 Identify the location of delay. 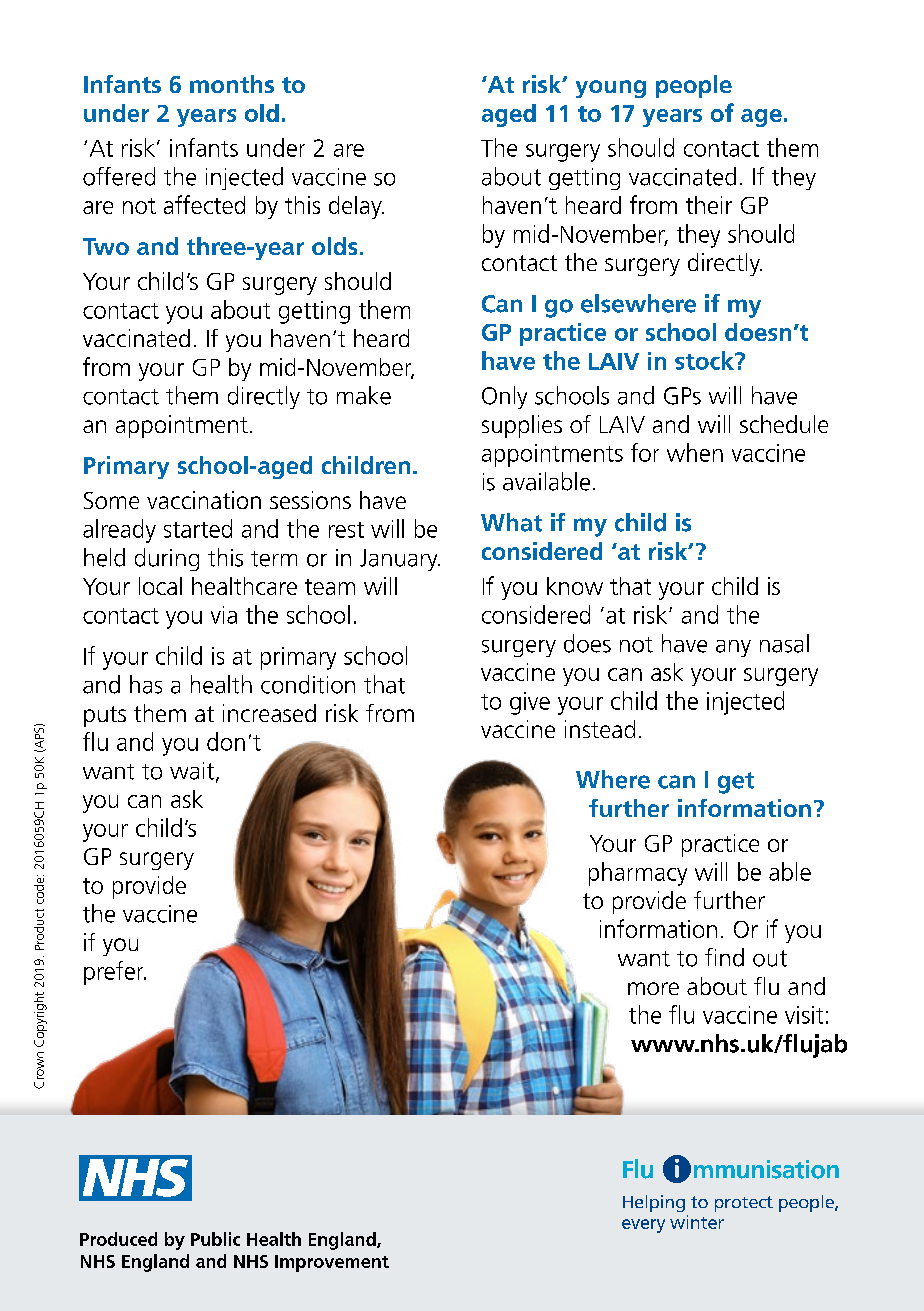
(356, 207).
